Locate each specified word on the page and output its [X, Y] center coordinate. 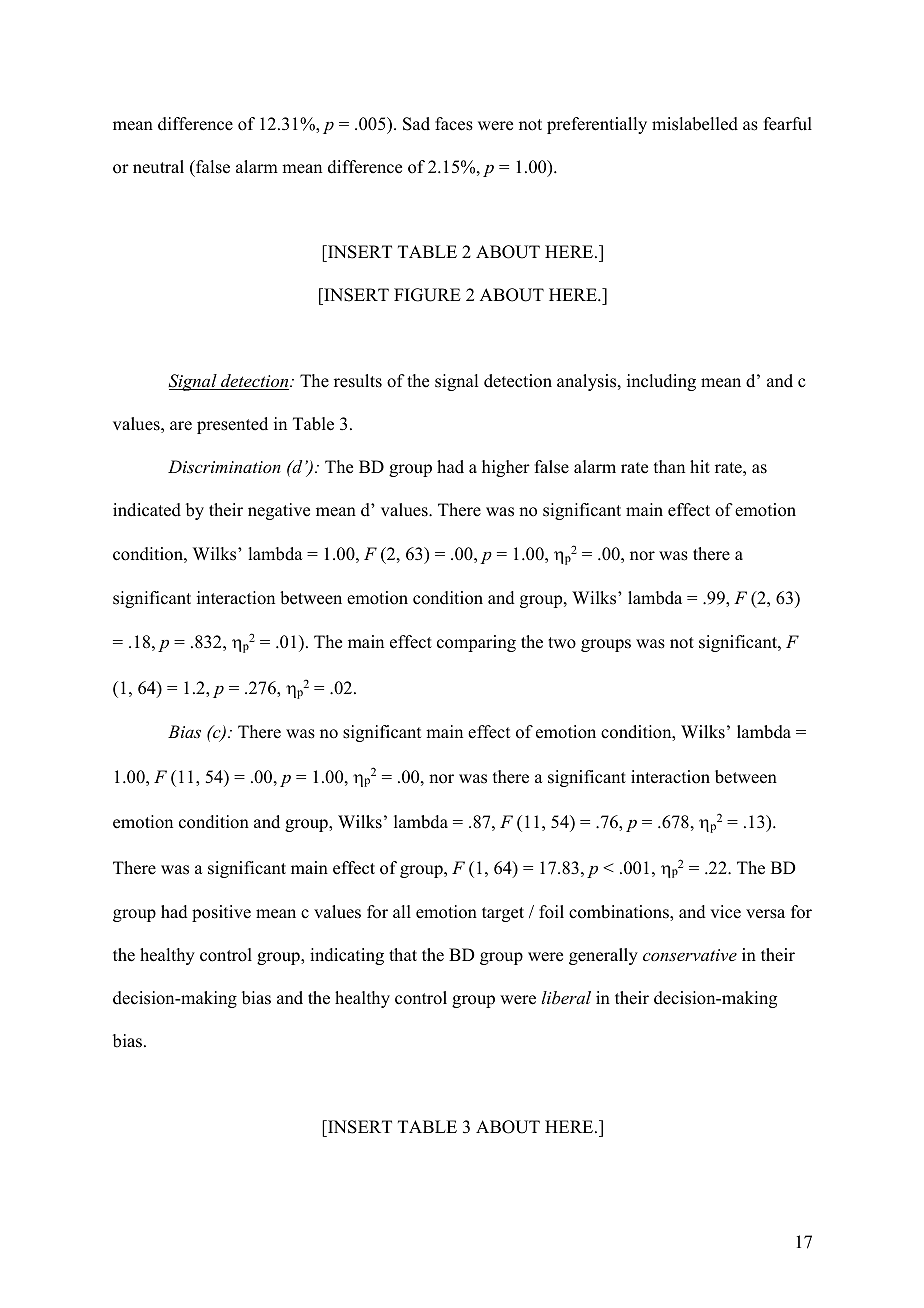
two [562, 643]
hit [700, 466]
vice [725, 912]
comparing [476, 643]
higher [506, 468]
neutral [158, 167]
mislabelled [695, 124]
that [403, 954]
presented [232, 425]
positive [221, 913]
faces [454, 124]
